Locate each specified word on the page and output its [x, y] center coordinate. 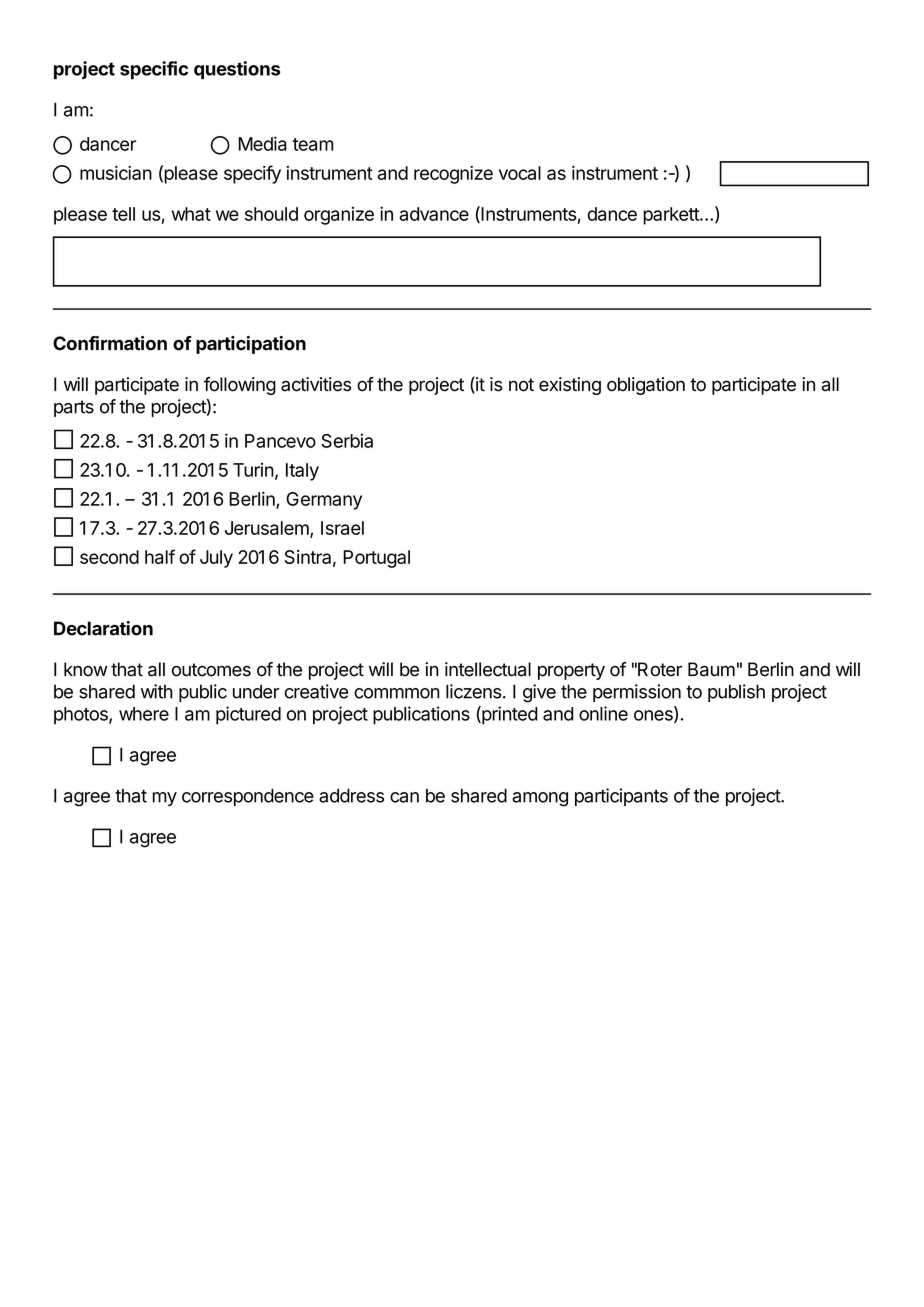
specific [154, 70]
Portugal [376, 559]
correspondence [248, 797]
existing [570, 386]
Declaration [103, 628]
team [313, 144]
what [191, 214]
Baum [711, 669]
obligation [646, 386]
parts [74, 408]
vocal [520, 173]
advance [434, 214]
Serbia [347, 440]
